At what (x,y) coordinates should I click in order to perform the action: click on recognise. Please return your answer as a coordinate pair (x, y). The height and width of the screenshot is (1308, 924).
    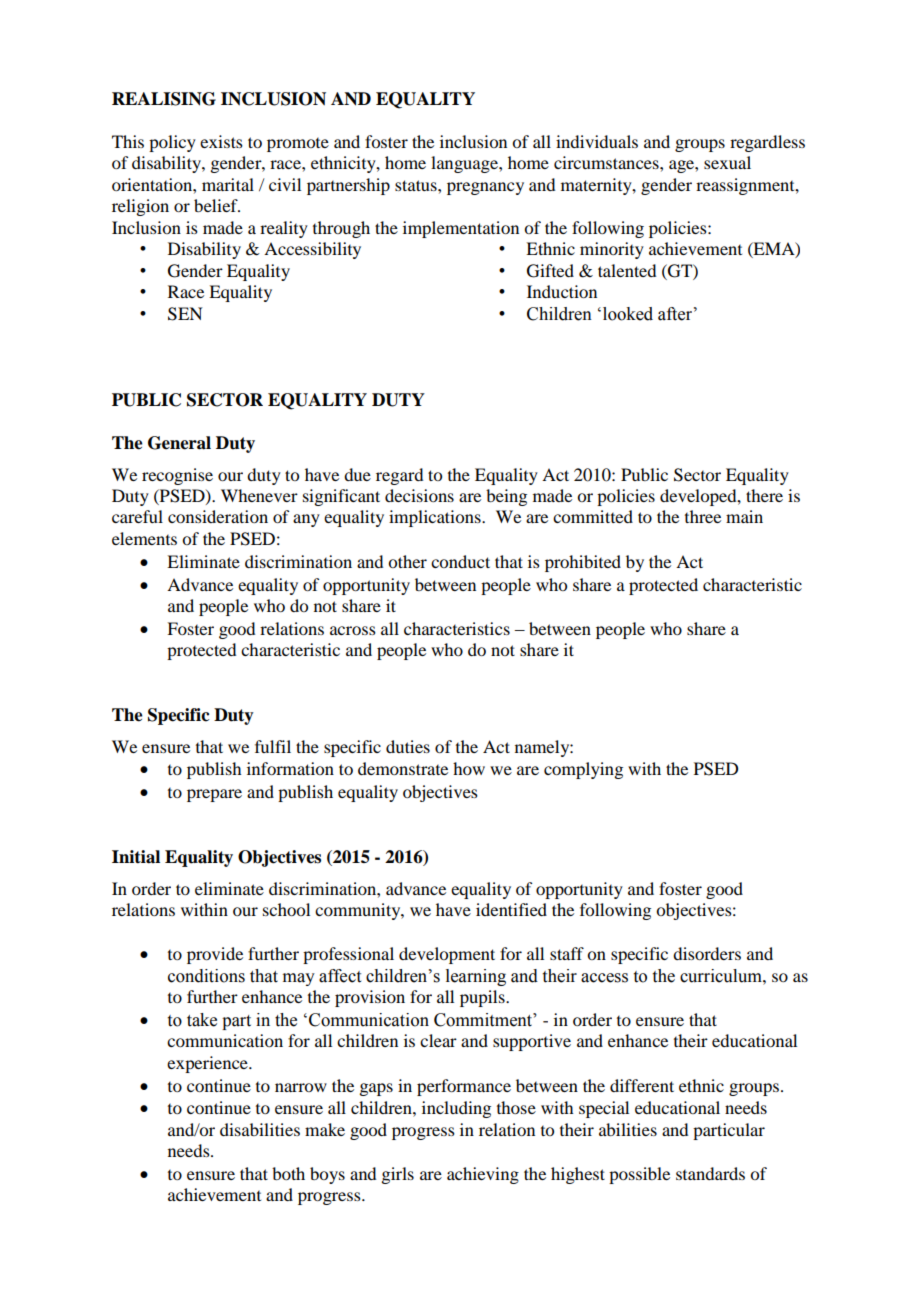
    Looking at the image, I should click on (177, 476).
